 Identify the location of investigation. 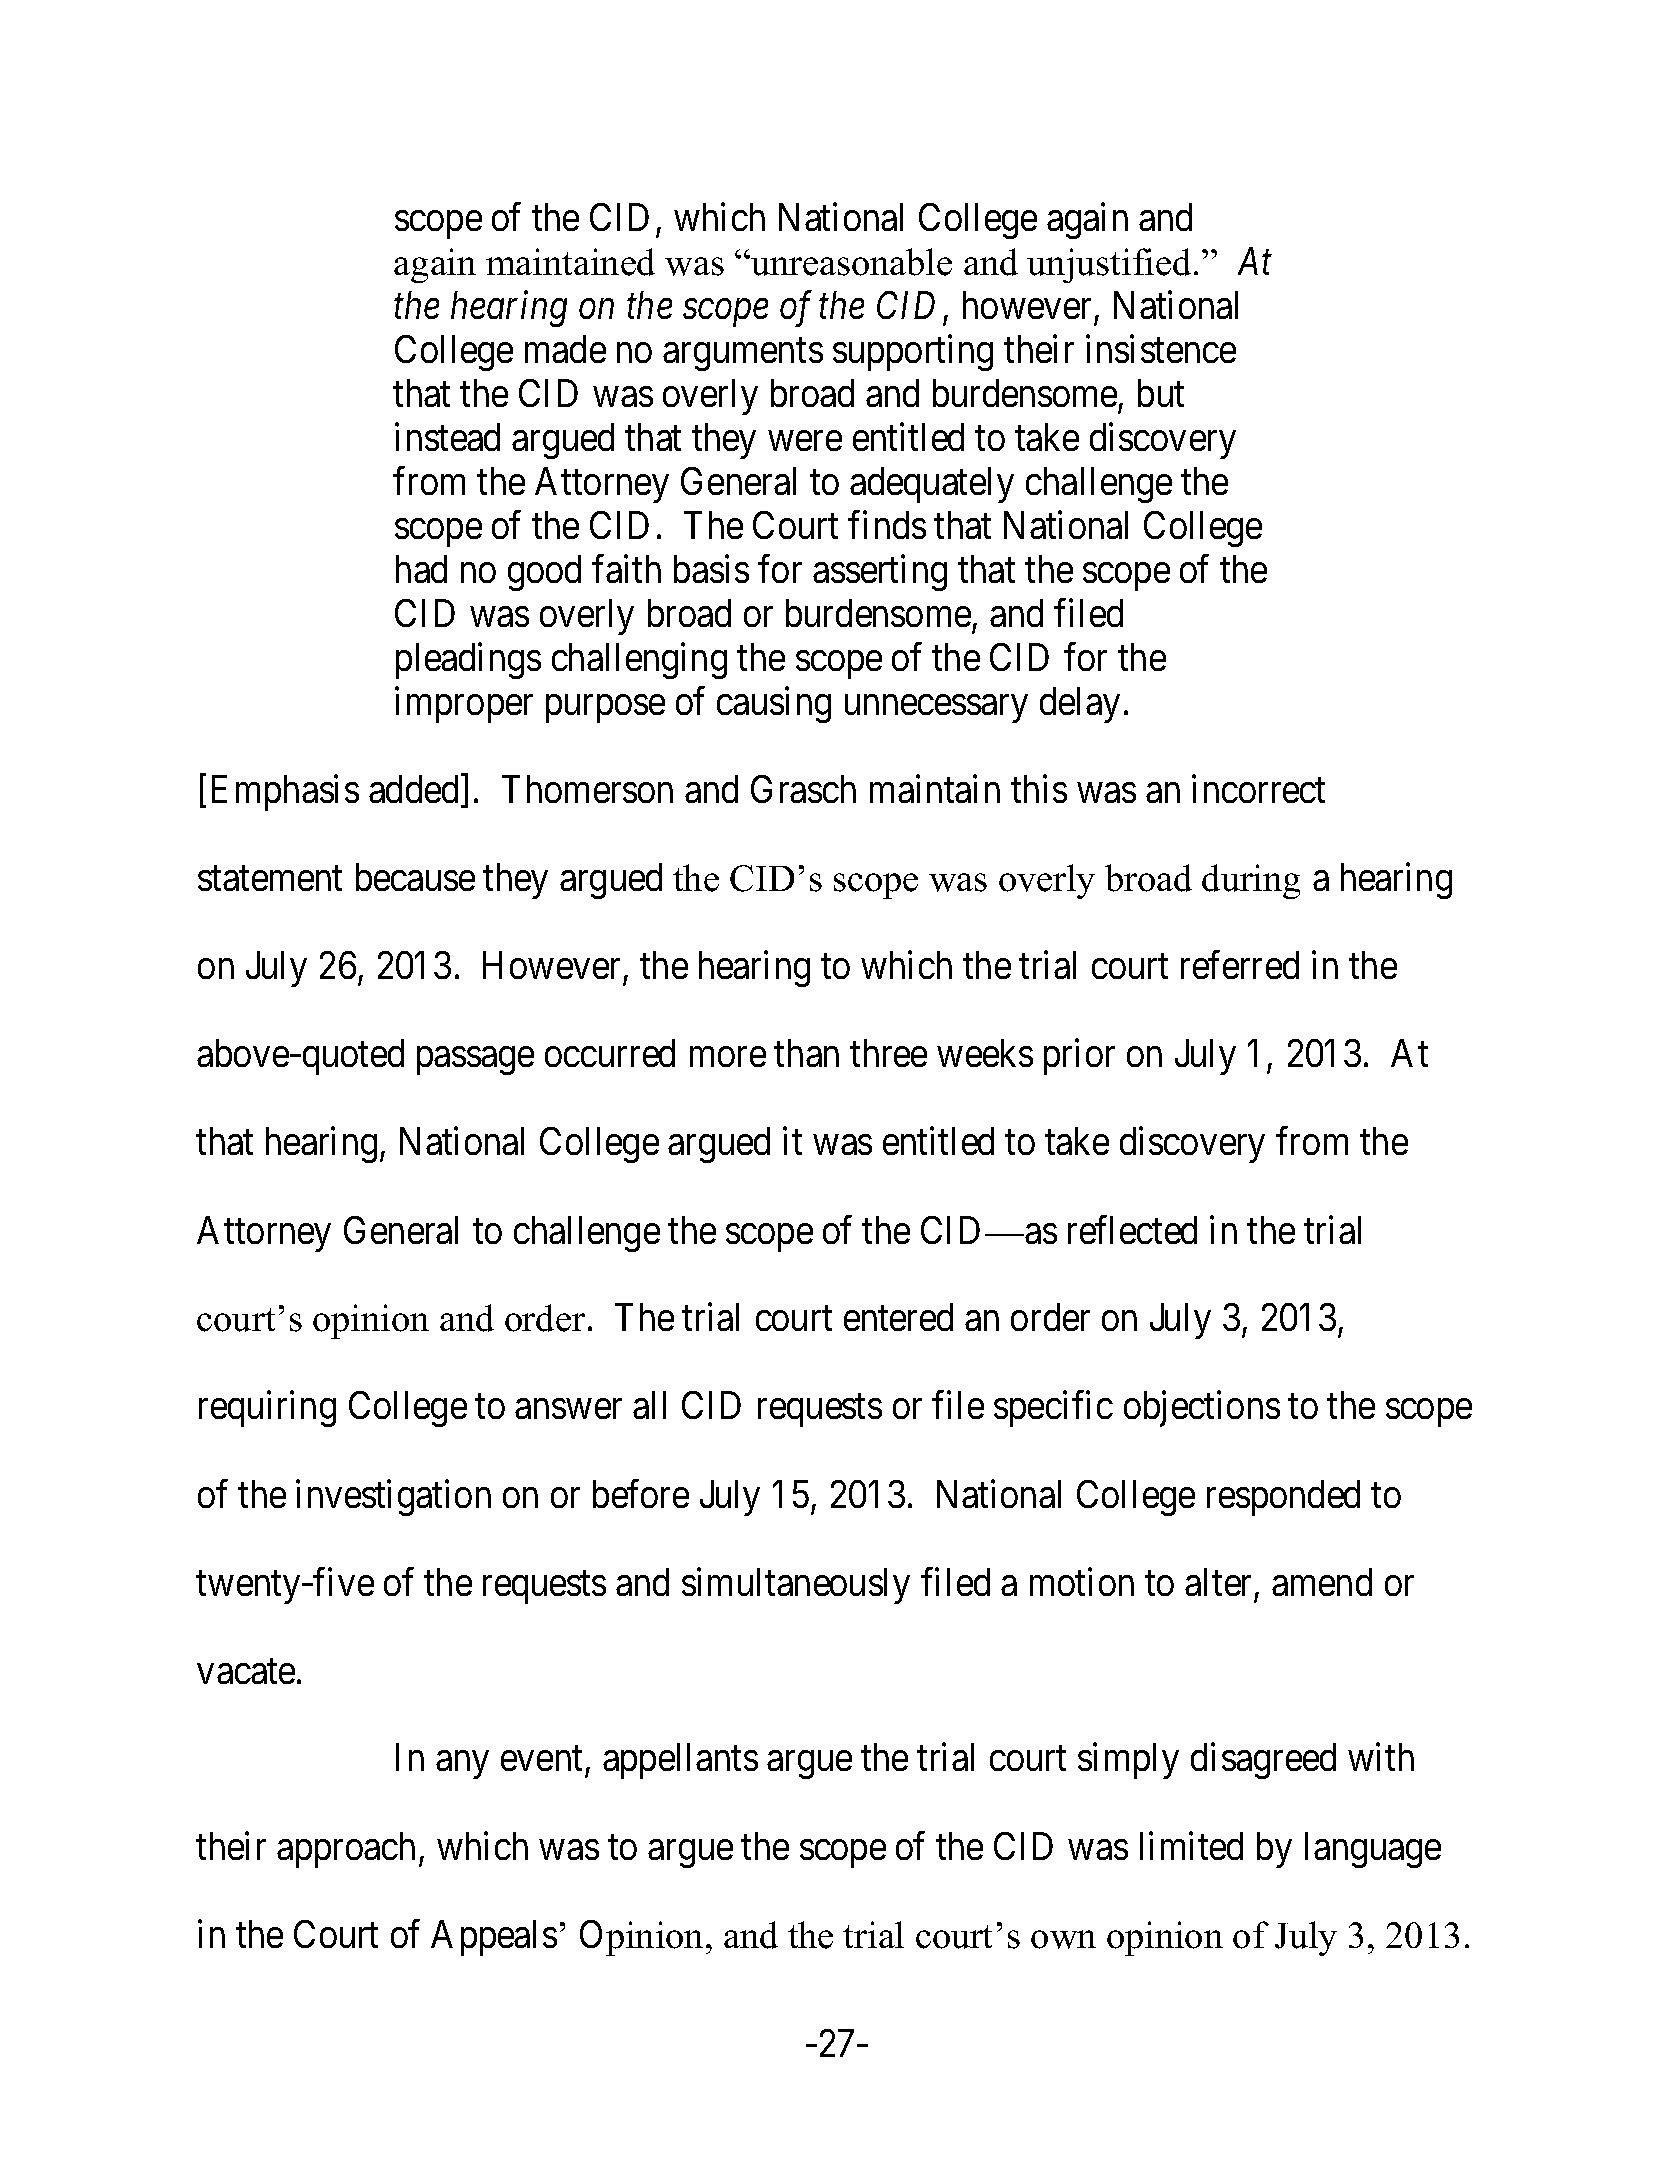
(393, 1497).
